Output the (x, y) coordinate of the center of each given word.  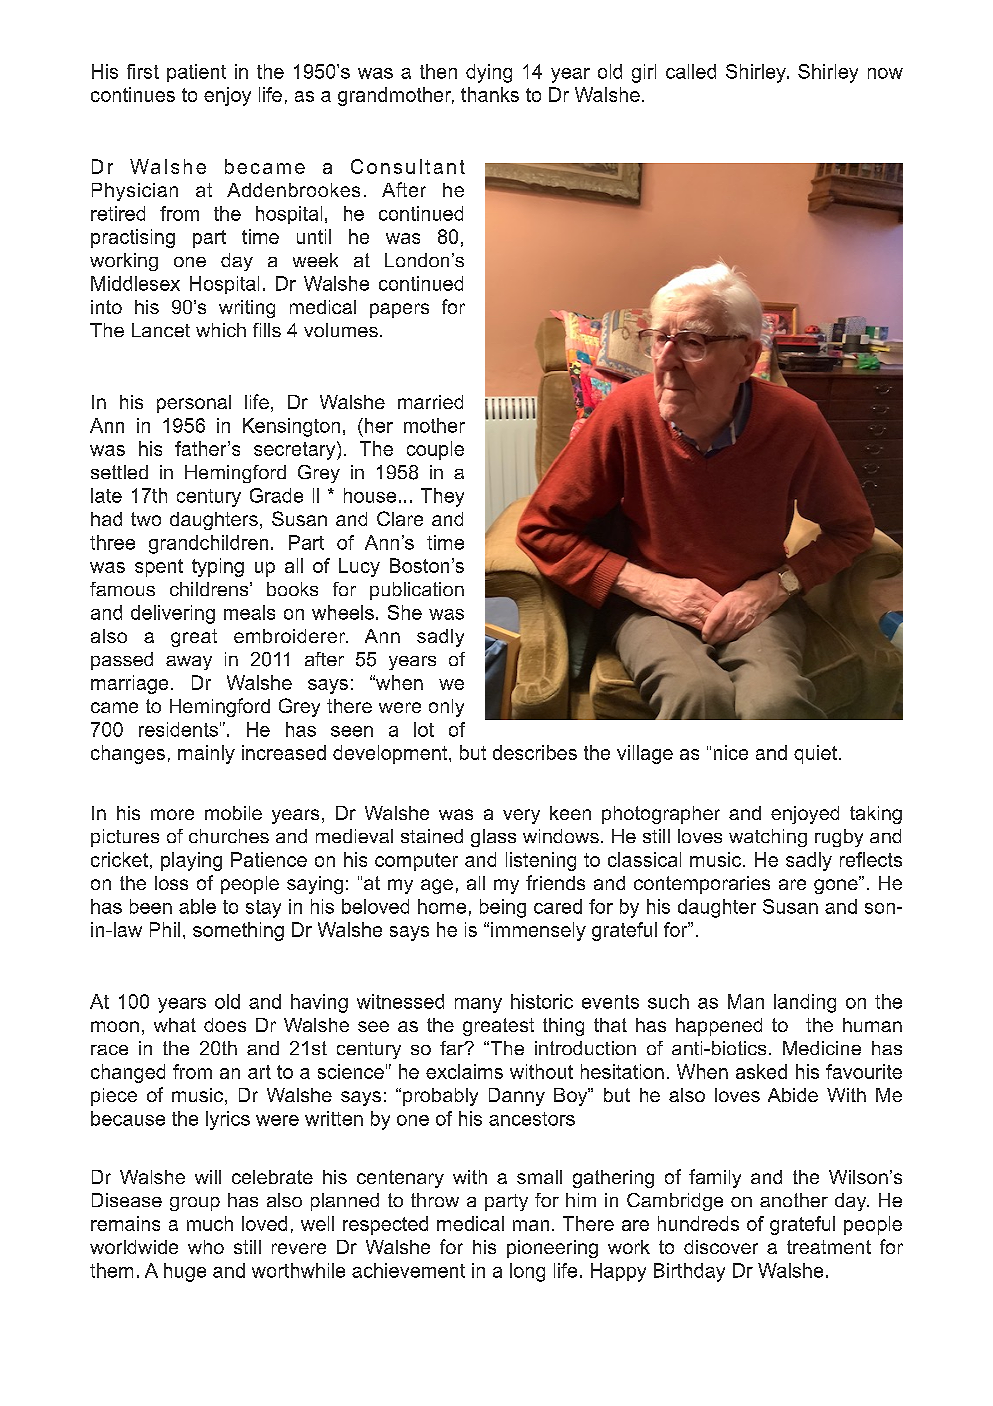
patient (196, 73)
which (221, 330)
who (206, 1247)
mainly (206, 754)
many (478, 1005)
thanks (490, 94)
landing (805, 1003)
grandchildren (208, 544)
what (175, 1025)
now (885, 73)
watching (768, 838)
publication (417, 591)
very (521, 816)
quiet (815, 754)
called (691, 71)
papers (399, 310)
